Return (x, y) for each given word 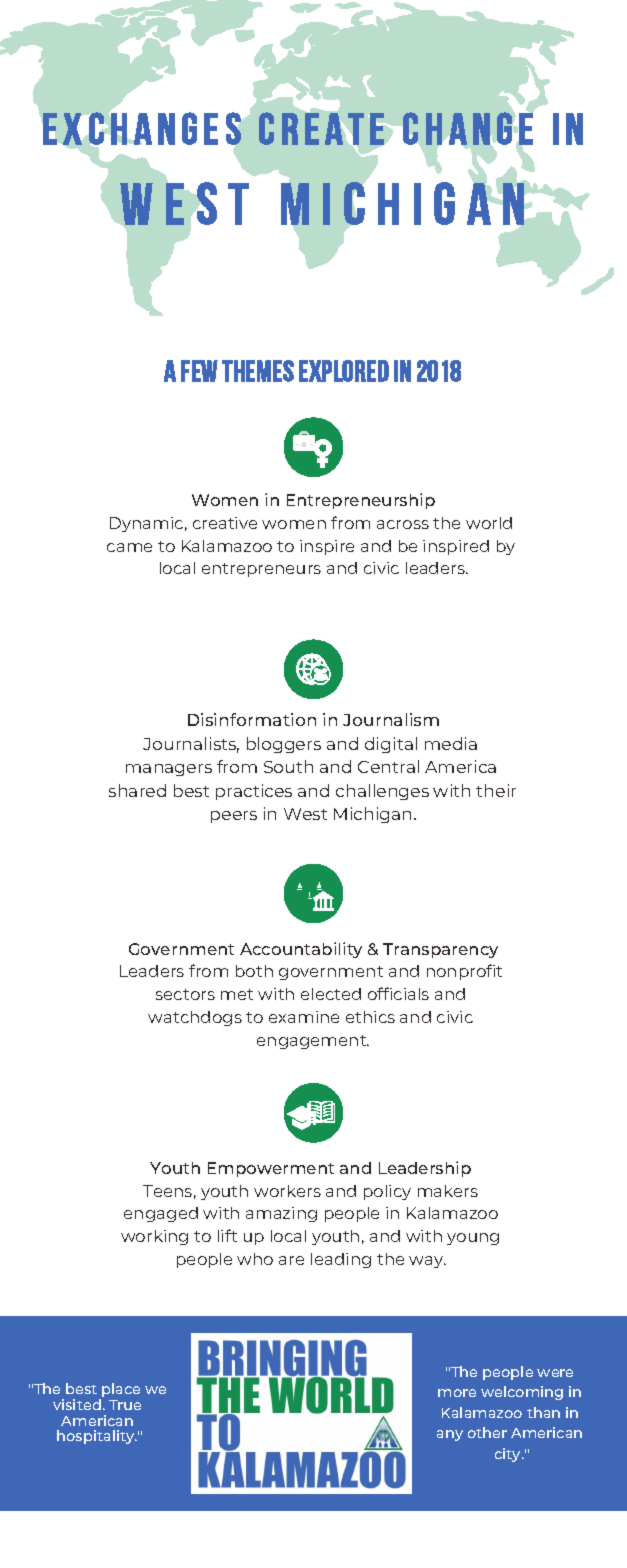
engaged (161, 1214)
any (450, 1435)
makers (448, 1191)
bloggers (284, 745)
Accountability (301, 950)
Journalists (191, 745)
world (489, 523)
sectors (185, 994)
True (125, 1405)
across (403, 524)
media (451, 743)
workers (287, 1191)
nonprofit (464, 972)
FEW (199, 371)
